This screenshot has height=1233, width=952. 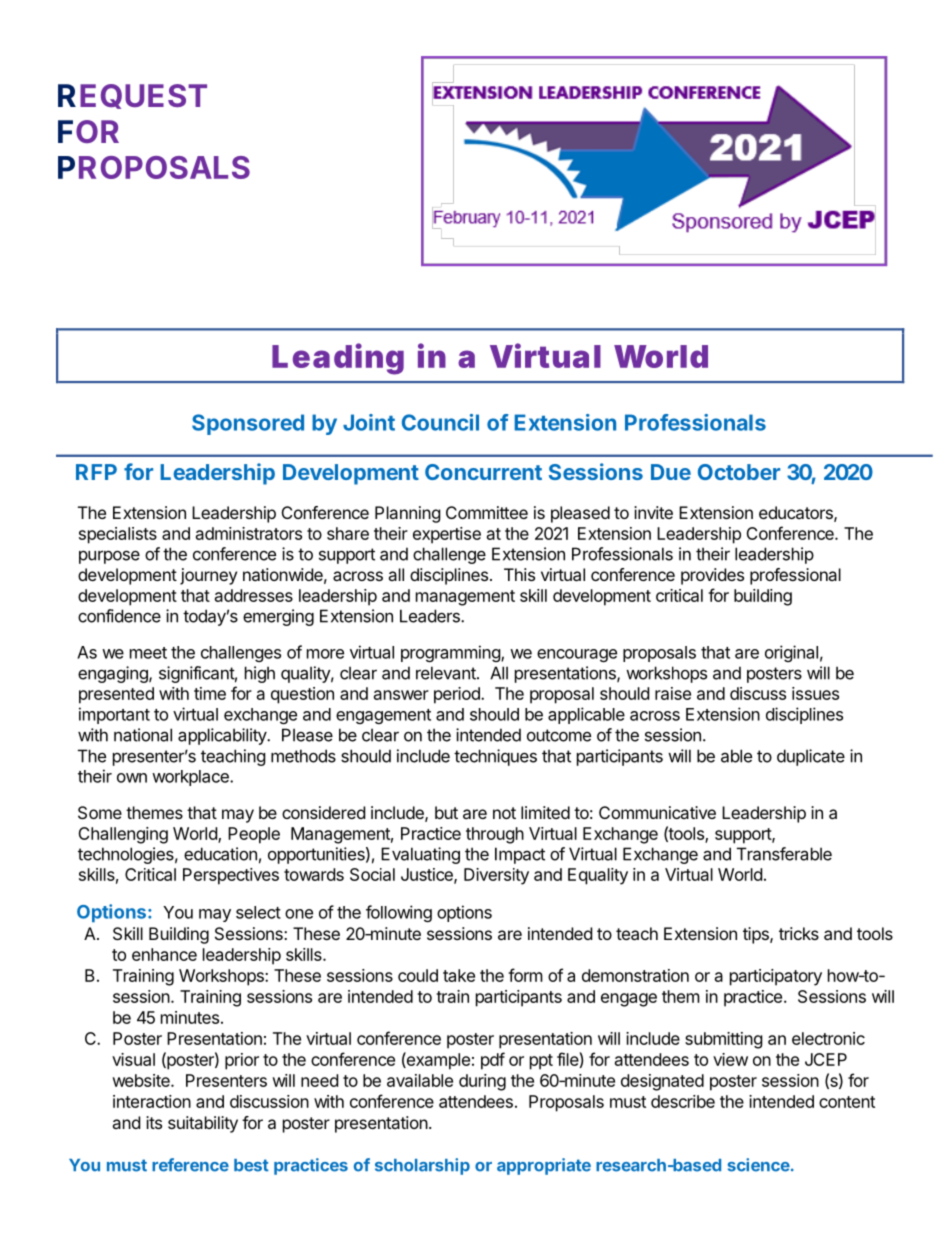 What do you see at coordinates (440, 422) in the screenshot?
I see `Council` at bounding box center [440, 422].
